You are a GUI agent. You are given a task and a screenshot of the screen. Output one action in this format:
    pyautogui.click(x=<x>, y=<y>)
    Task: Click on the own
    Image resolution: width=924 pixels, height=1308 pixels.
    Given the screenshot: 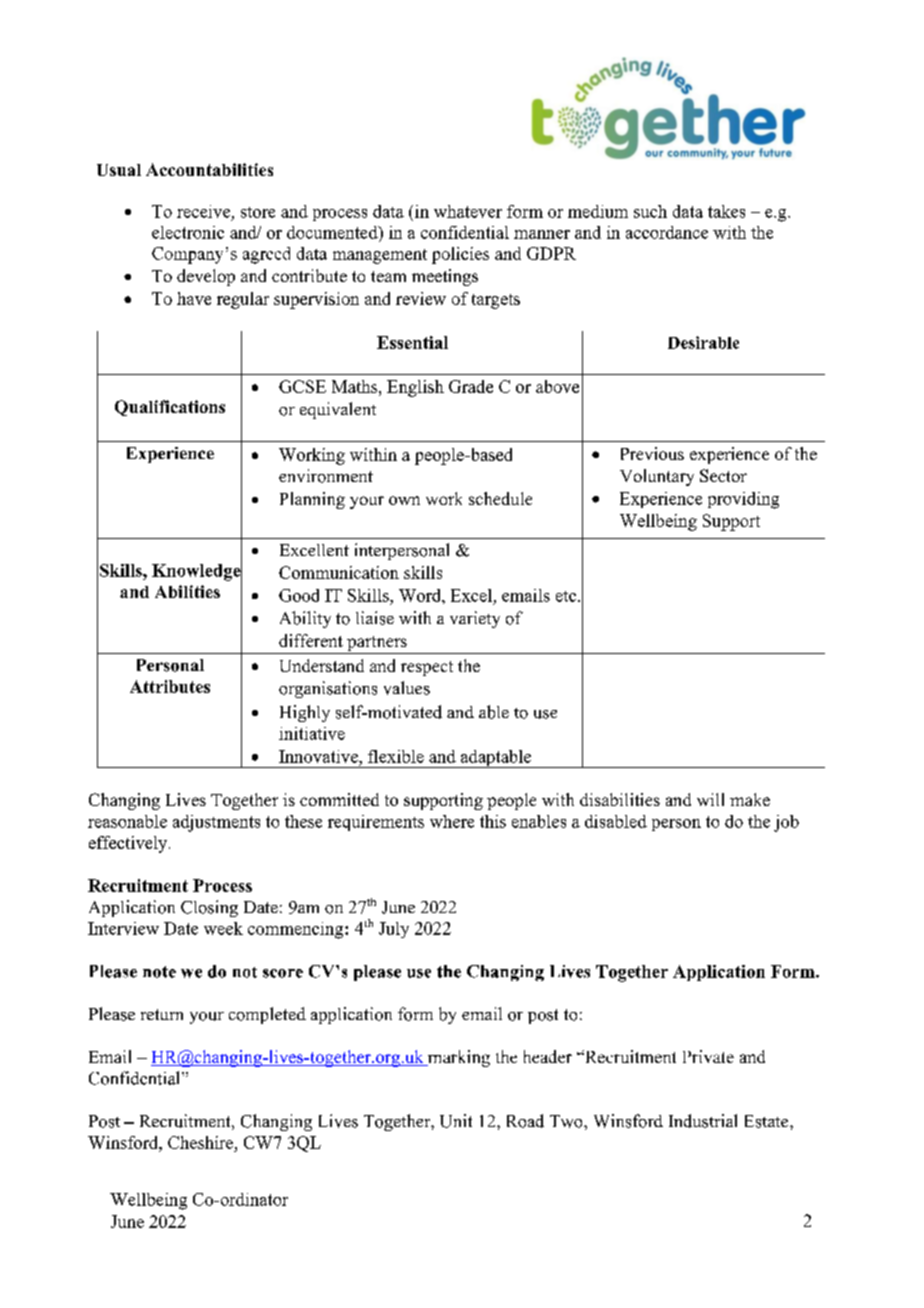 What is the action you would take?
    pyautogui.click(x=404, y=500)
